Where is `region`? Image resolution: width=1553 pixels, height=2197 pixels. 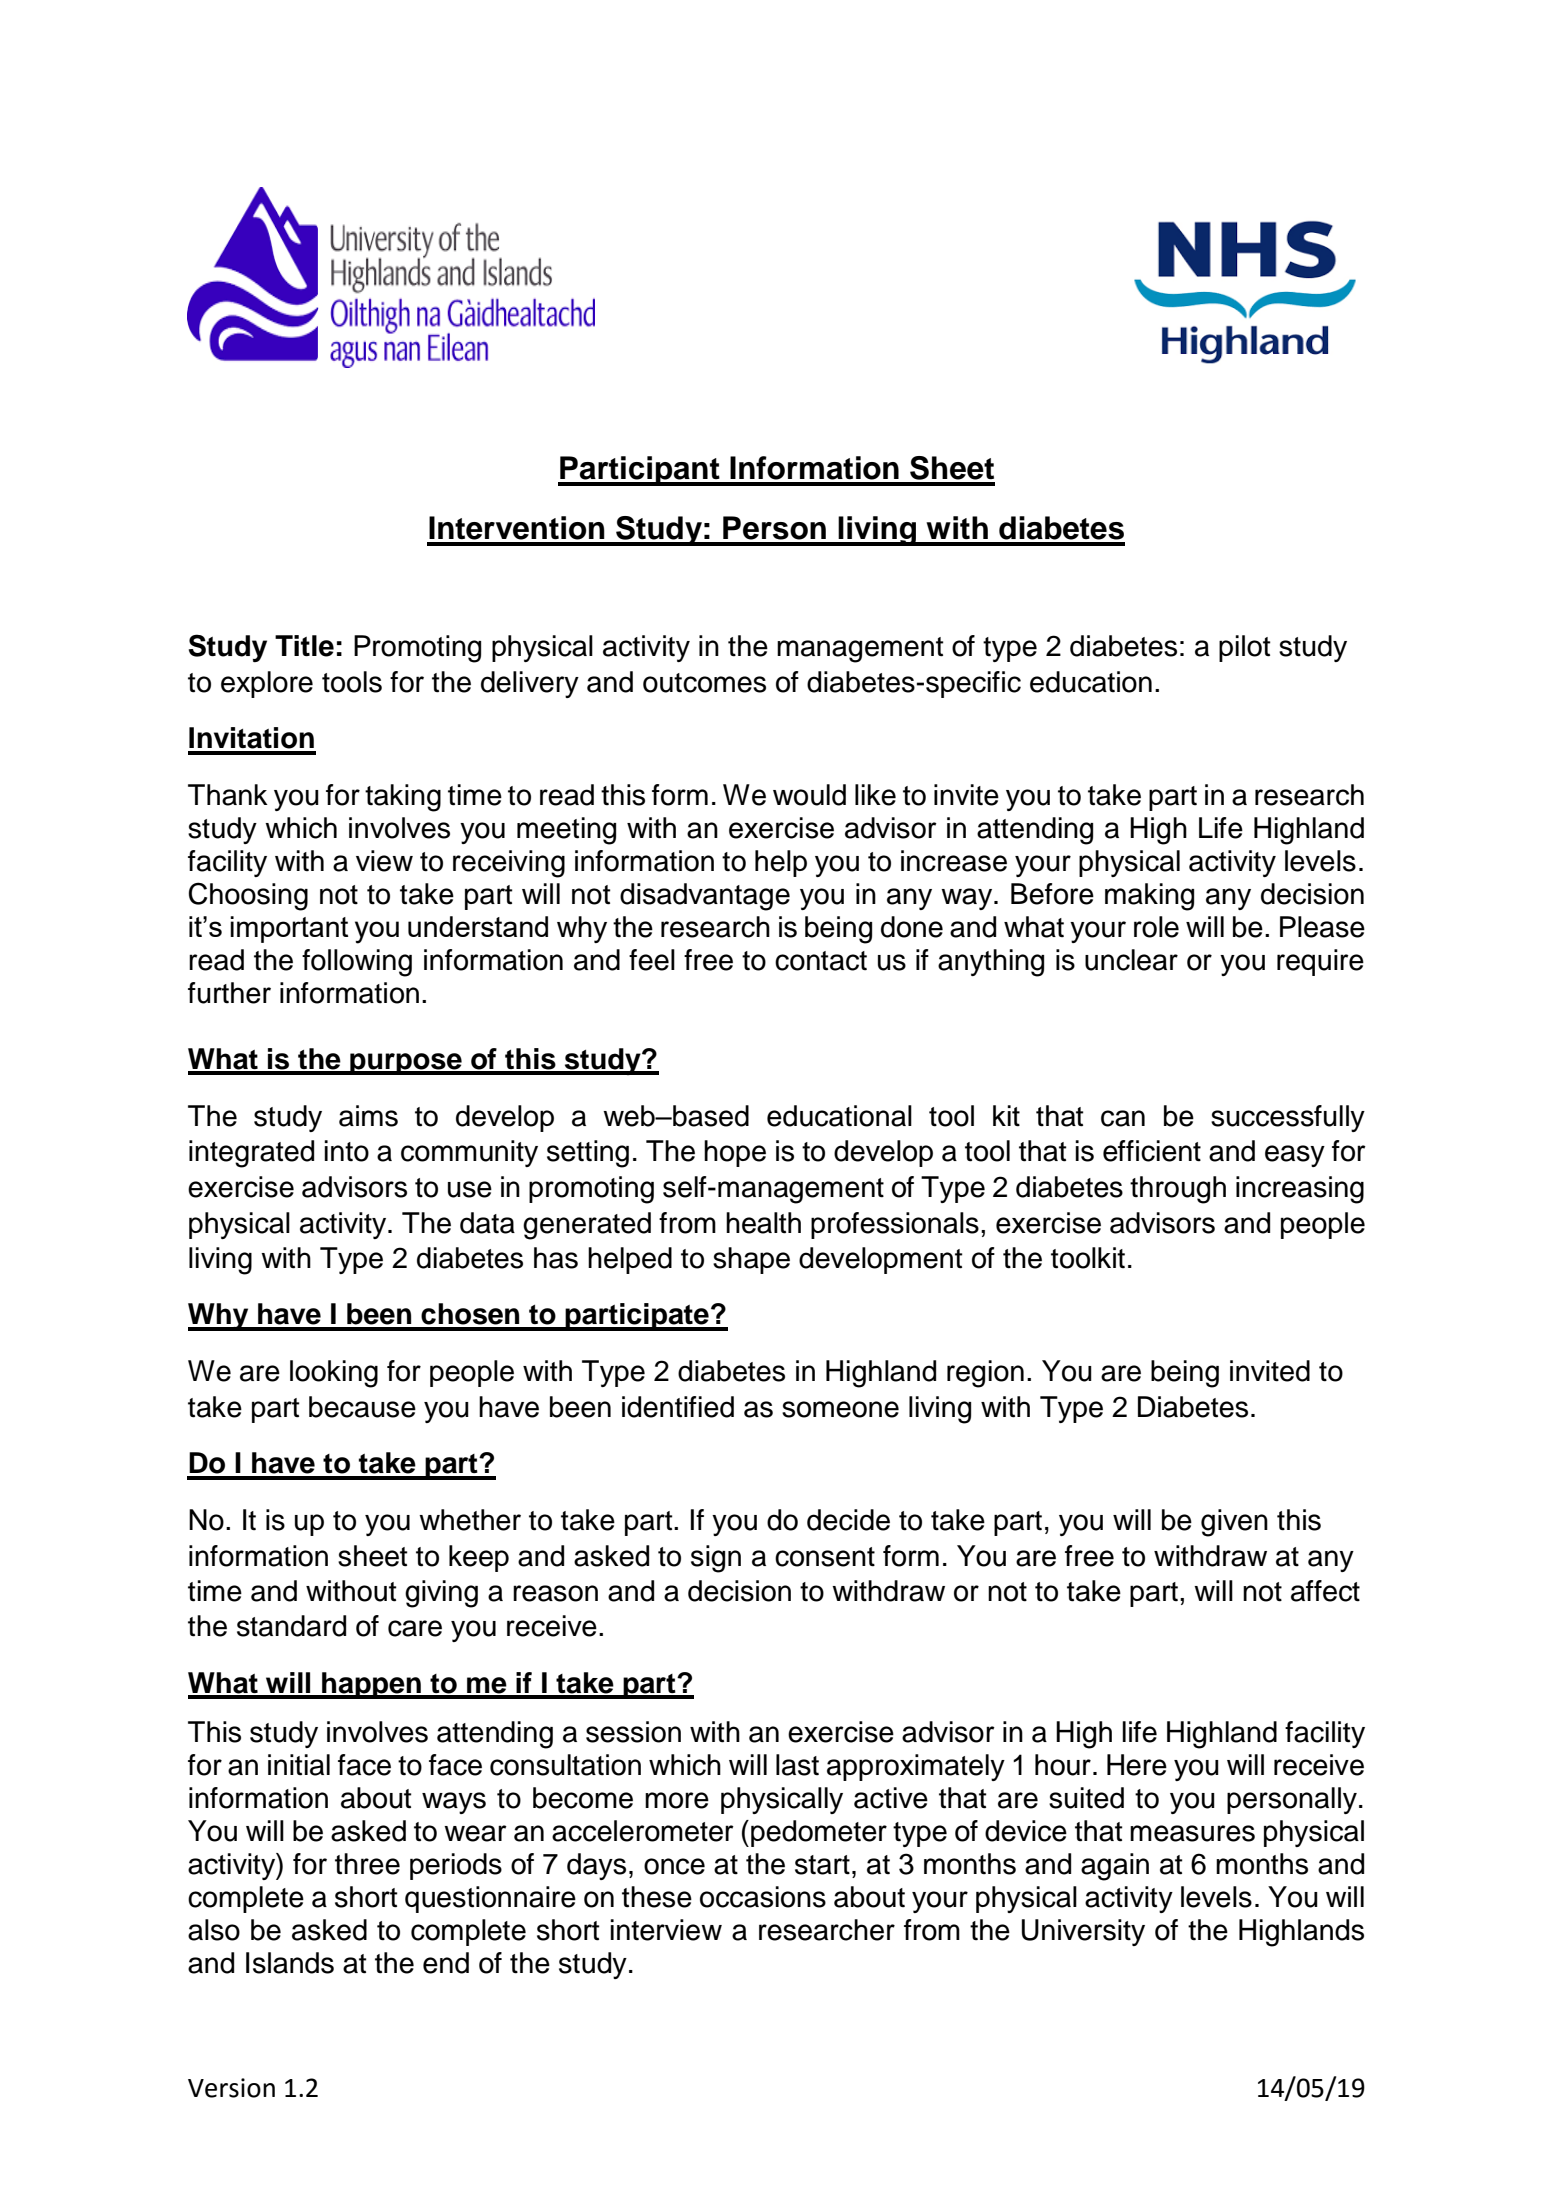
region is located at coordinates (985, 1374).
